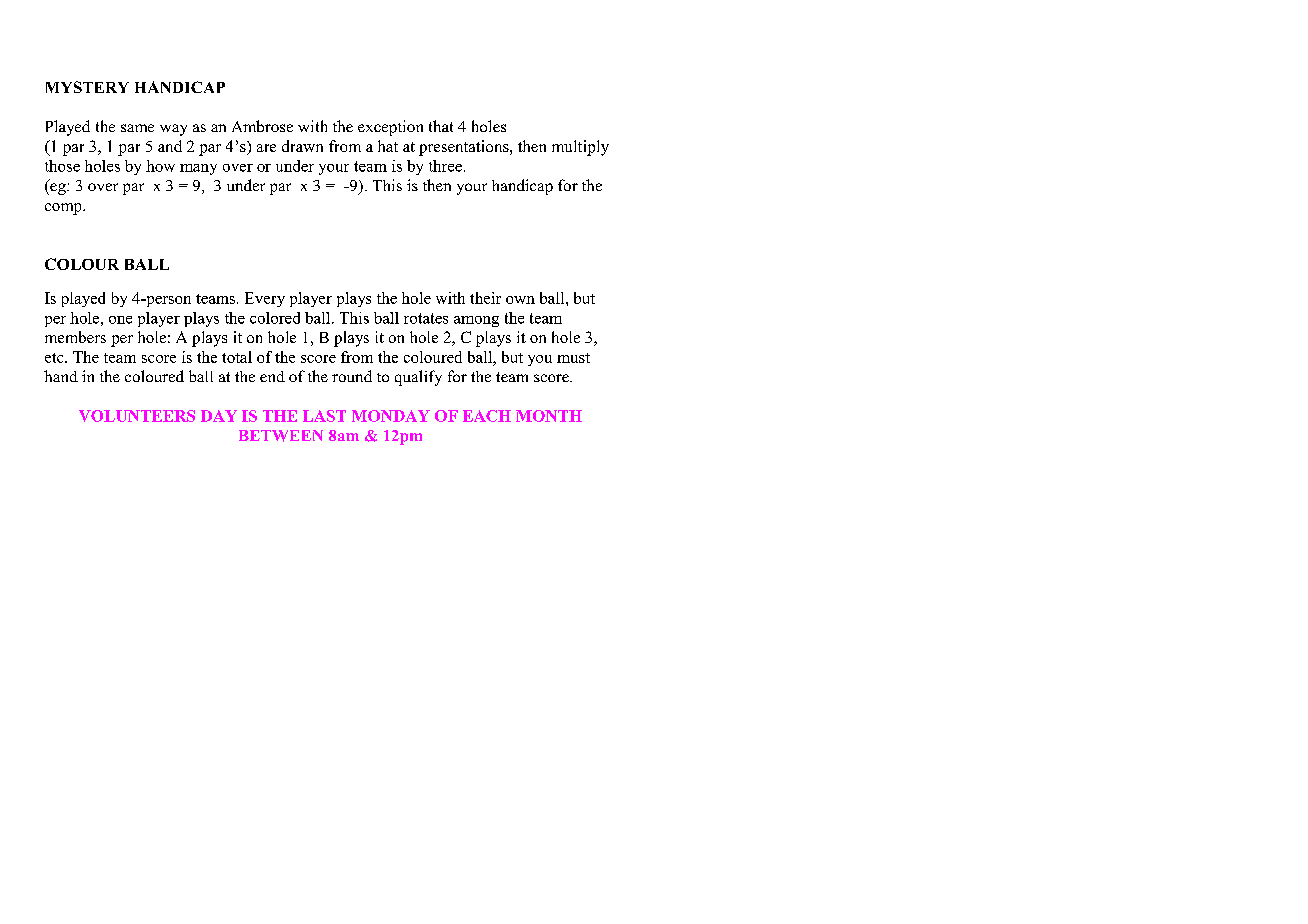 This screenshot has height=924, width=1308. Describe the element at coordinates (265, 299) in the screenshot. I see `Every` at that location.
